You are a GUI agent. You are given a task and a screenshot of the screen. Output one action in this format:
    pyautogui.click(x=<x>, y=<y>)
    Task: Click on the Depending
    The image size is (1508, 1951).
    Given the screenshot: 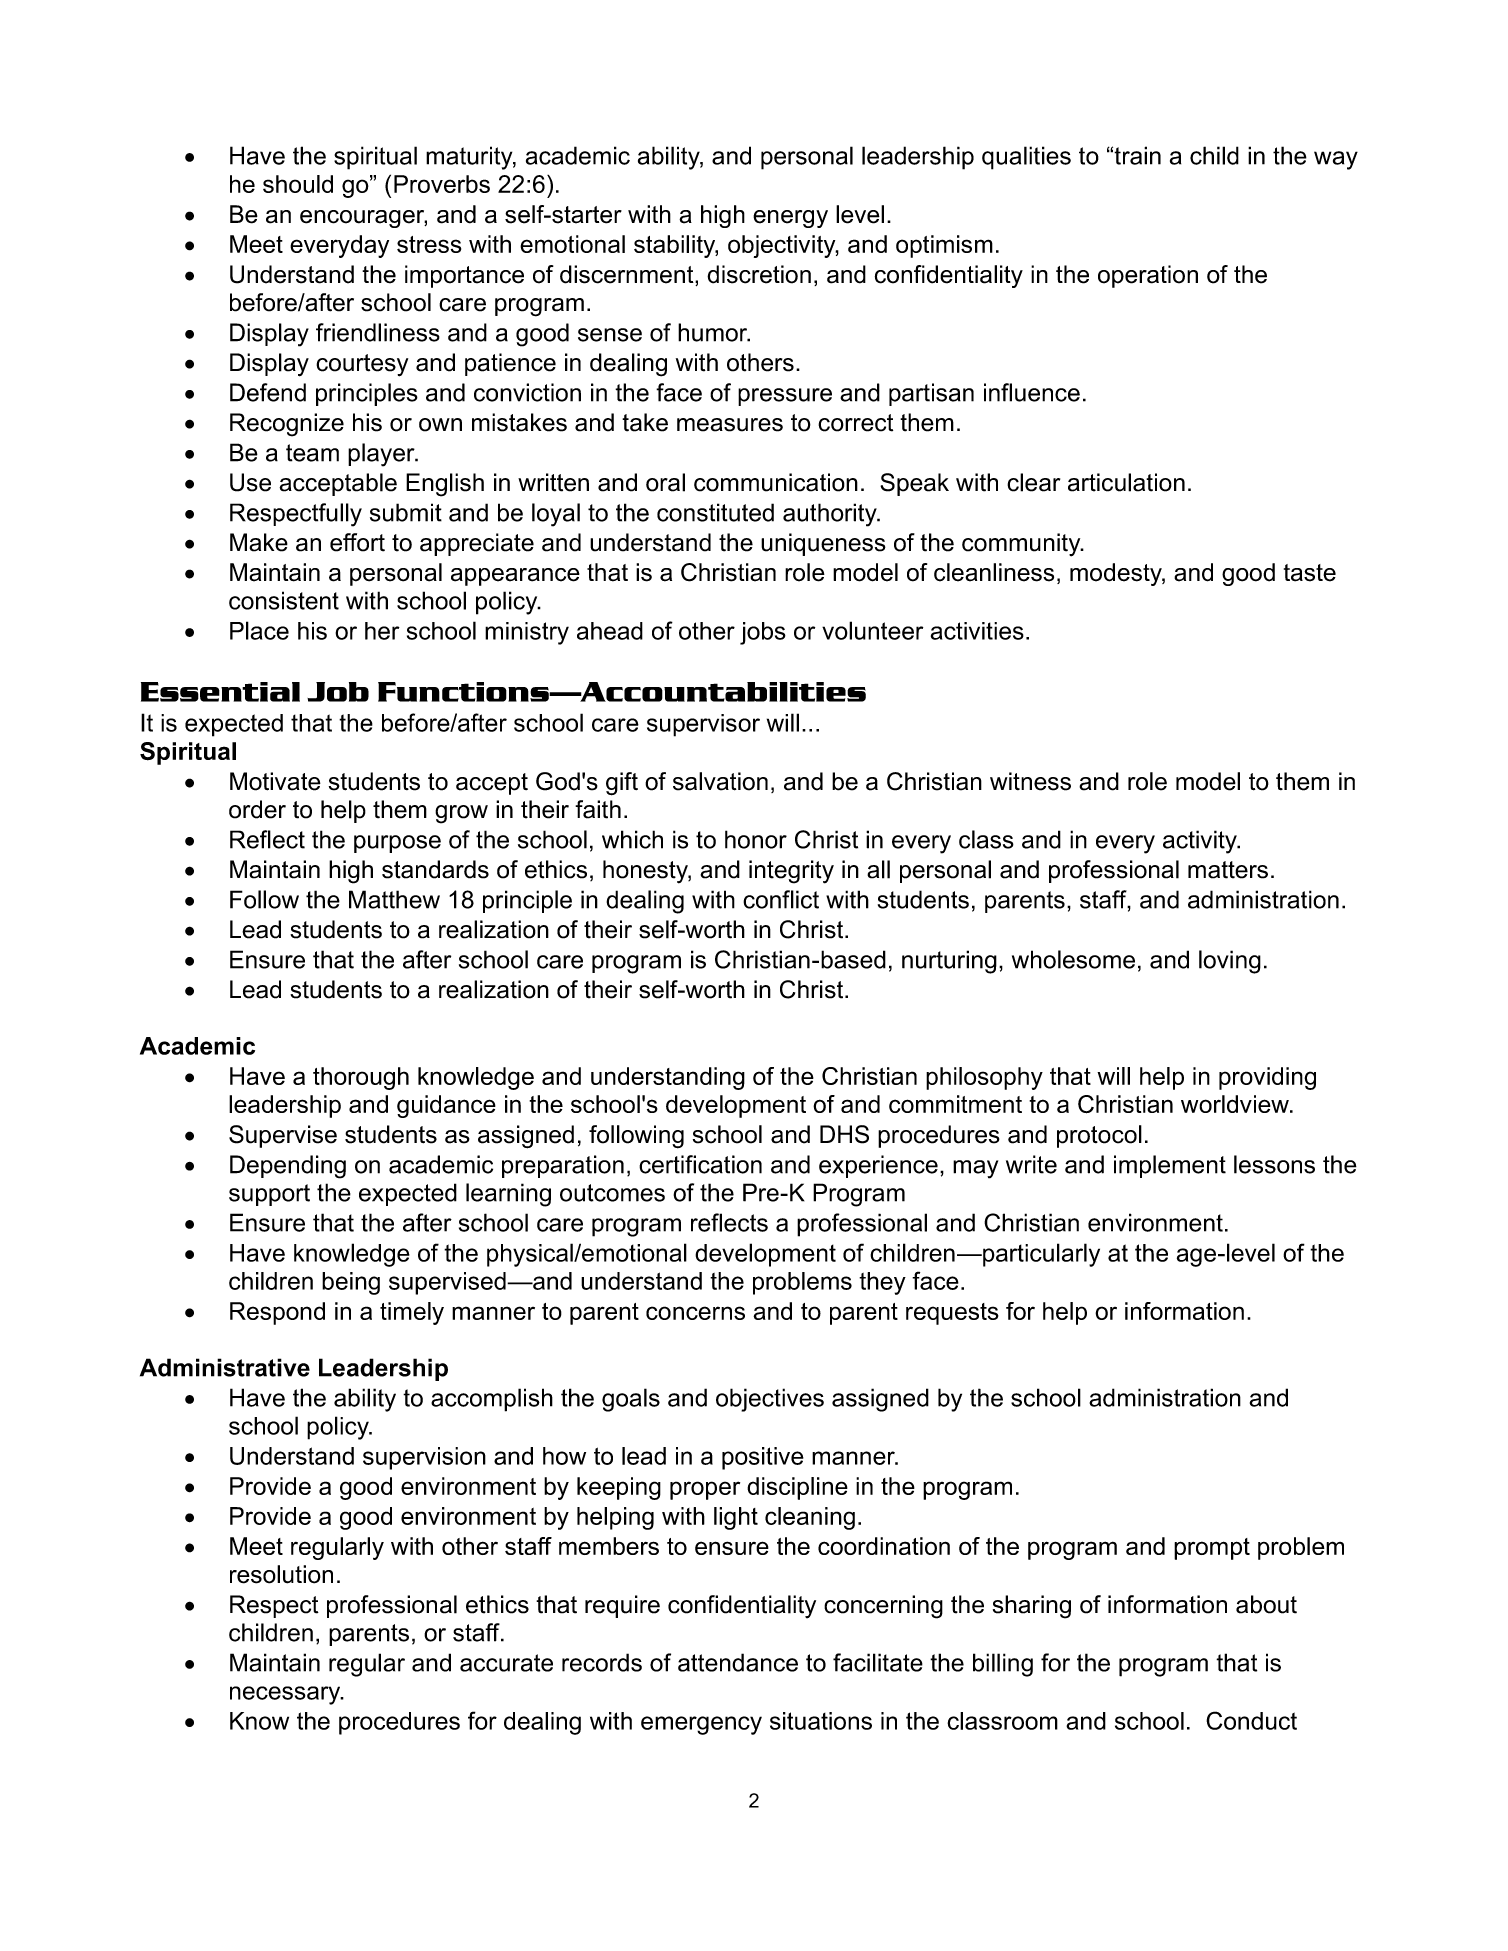 What is the action you would take?
    pyautogui.click(x=288, y=1167)
